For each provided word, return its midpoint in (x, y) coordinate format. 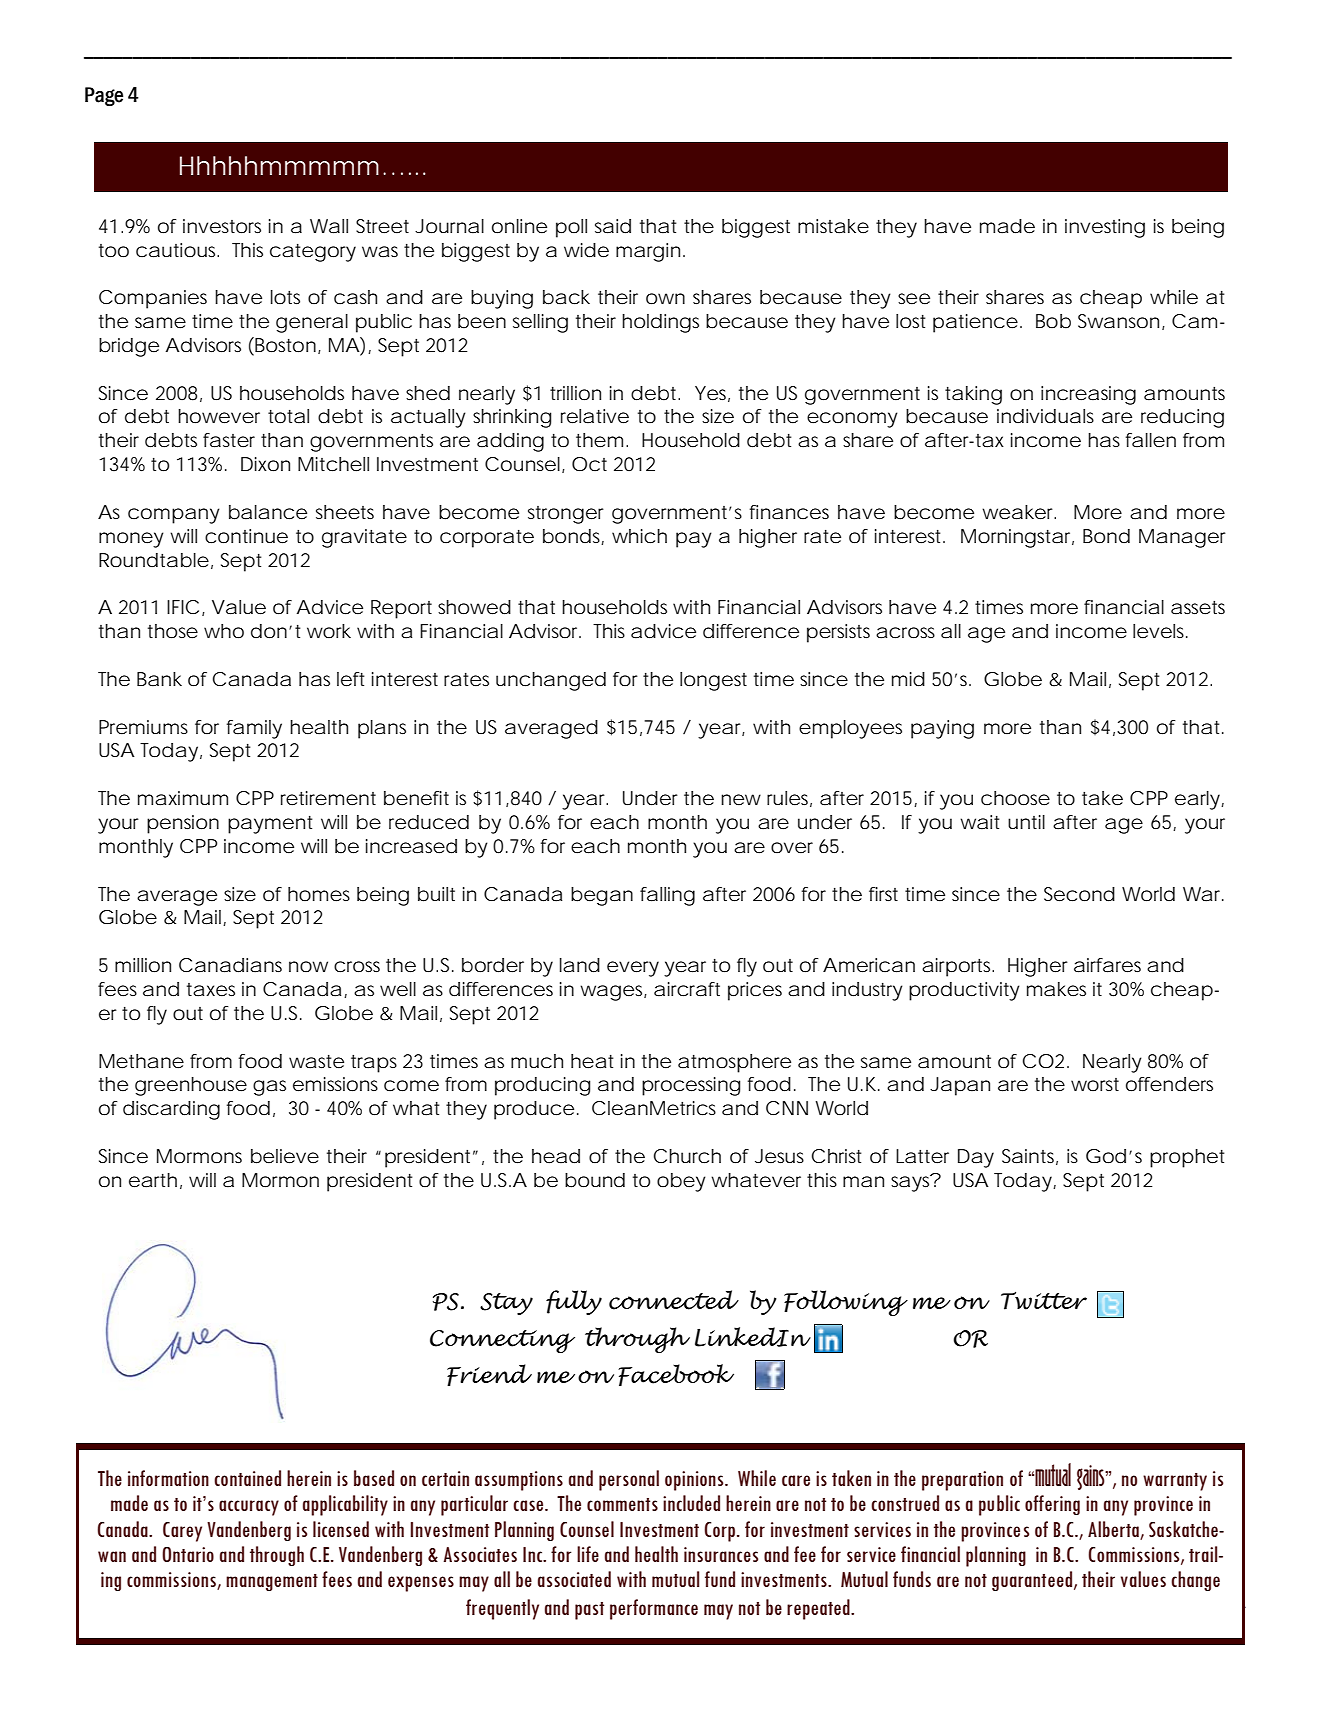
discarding (171, 1110)
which (639, 536)
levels (1160, 631)
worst (1095, 1084)
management (272, 1582)
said (613, 226)
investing (1105, 228)
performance (654, 1609)
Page (104, 96)
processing (691, 1086)
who (224, 631)
